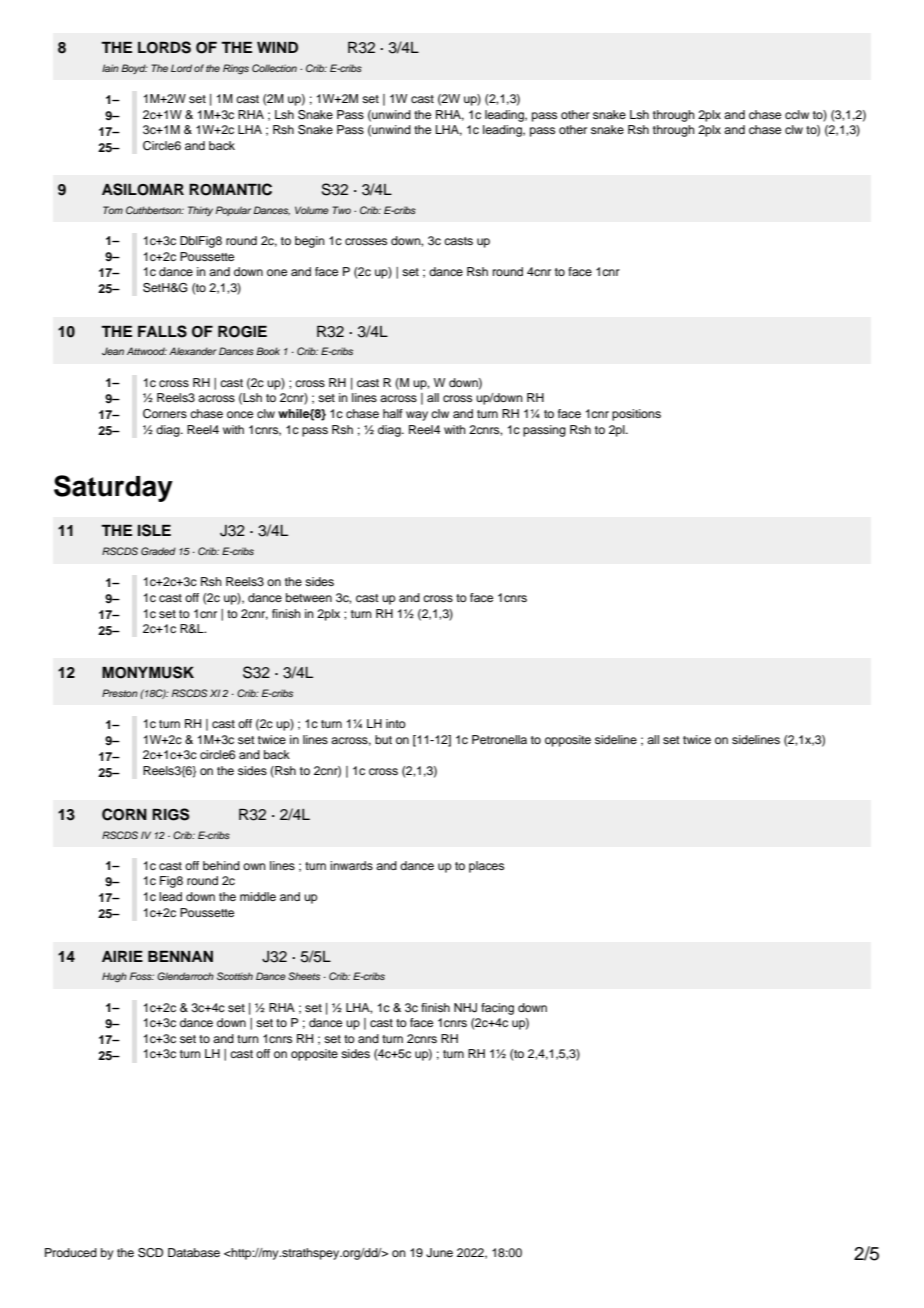 Image resolution: width=924 pixels, height=1308 pixels. What do you see at coordinates (312, 210) in the document?
I see `Volume` at bounding box center [312, 210].
